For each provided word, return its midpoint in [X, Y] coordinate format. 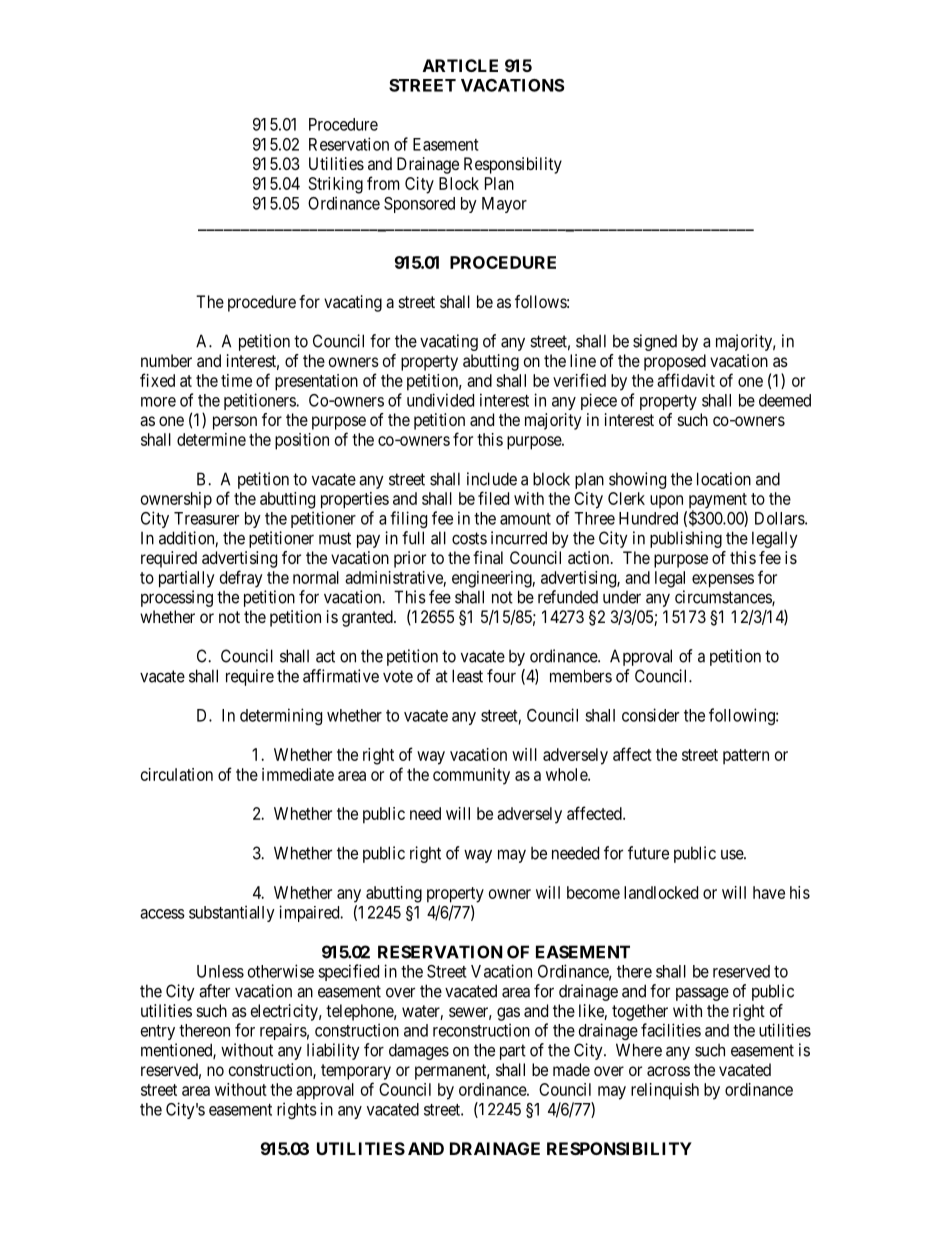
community [471, 776]
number [166, 360]
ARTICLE [460, 65]
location [724, 479]
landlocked [661, 892]
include [492, 479]
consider [650, 715]
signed [655, 342]
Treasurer [206, 518]
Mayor [504, 205]
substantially [232, 913]
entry [158, 1032]
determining [281, 716]
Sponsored [419, 205]
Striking [336, 185]
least [467, 676]
